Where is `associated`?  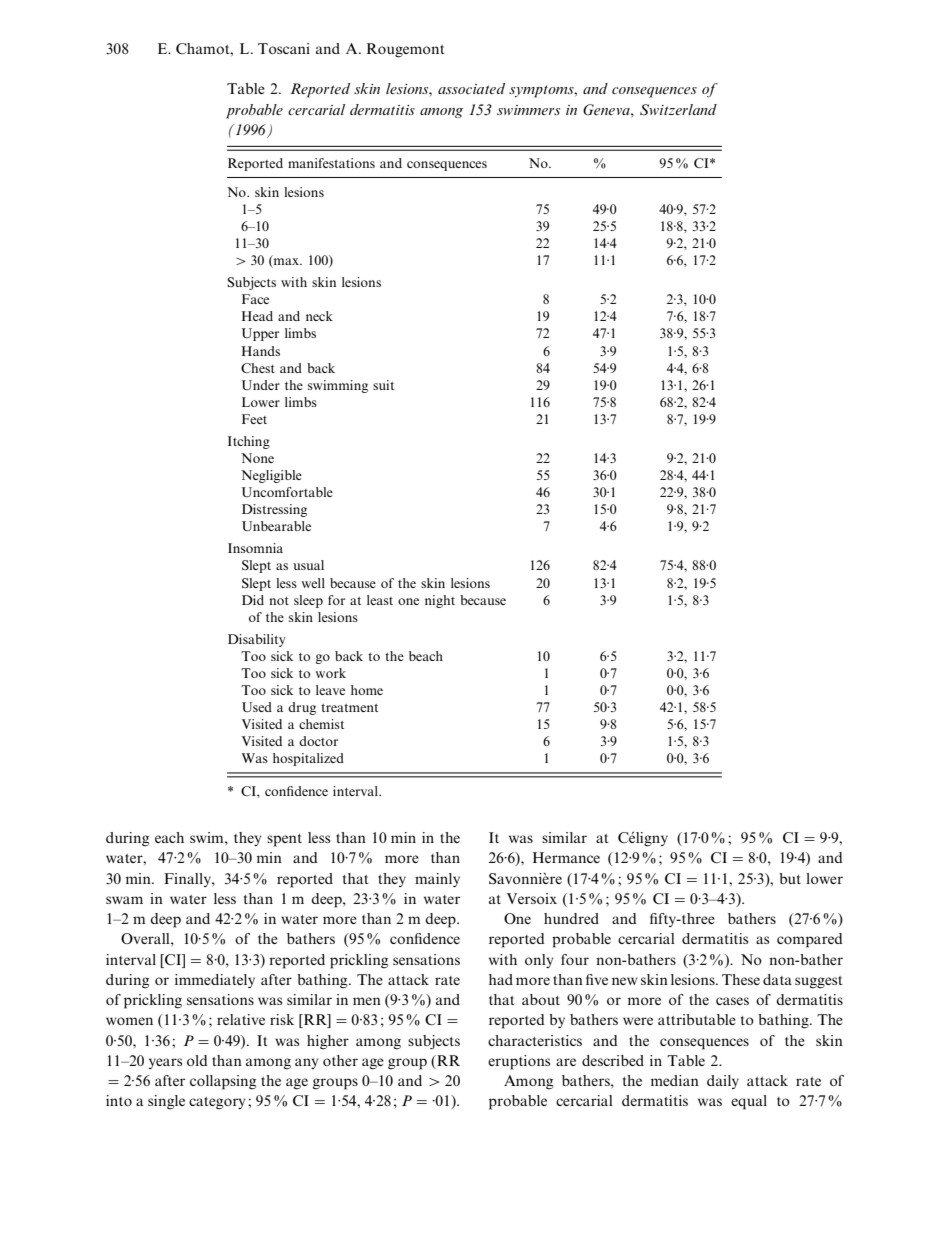 associated is located at coordinates (471, 88).
